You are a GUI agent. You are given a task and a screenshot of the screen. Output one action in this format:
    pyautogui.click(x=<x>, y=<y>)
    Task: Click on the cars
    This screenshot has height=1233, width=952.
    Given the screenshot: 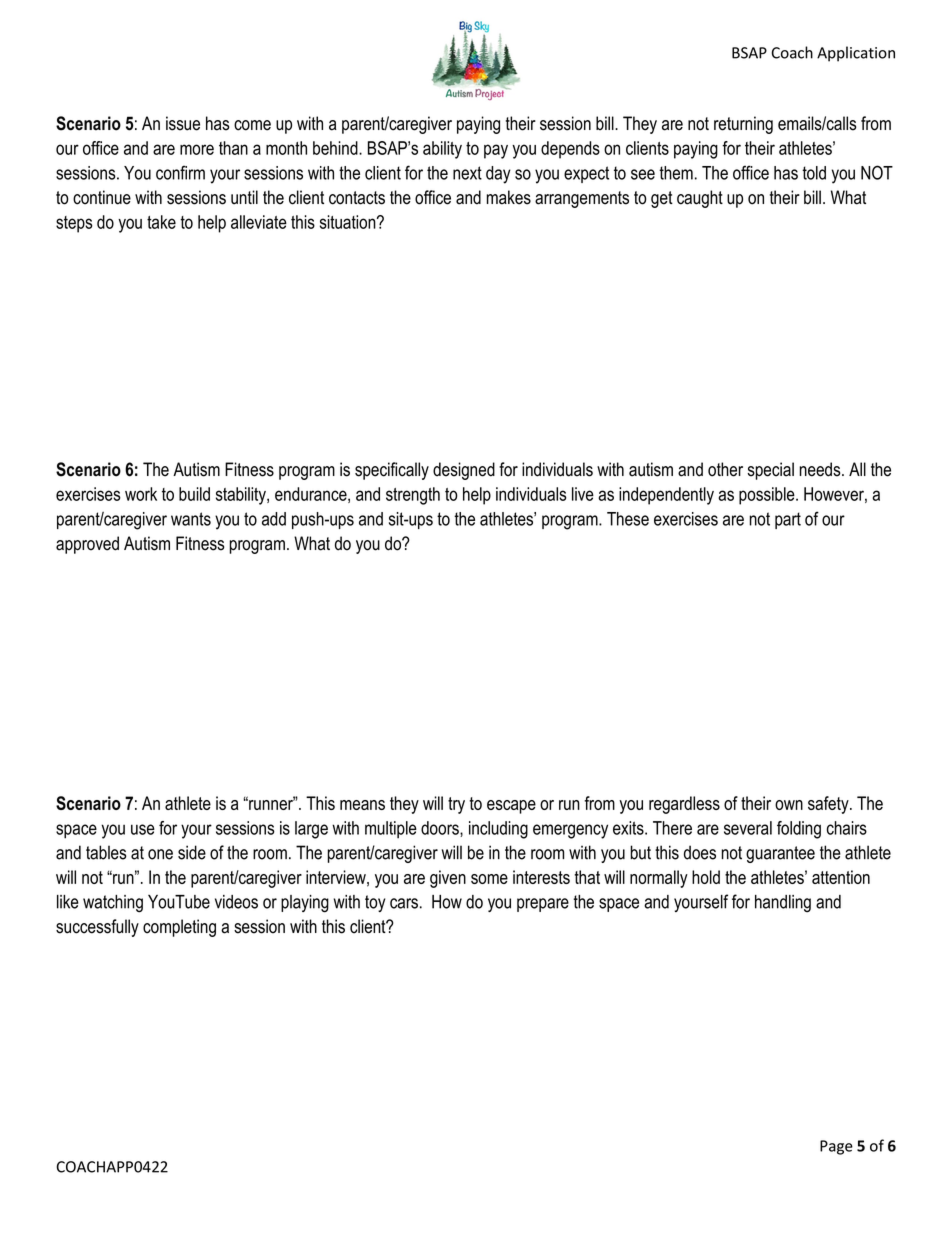 What is the action you would take?
    pyautogui.click(x=404, y=903)
